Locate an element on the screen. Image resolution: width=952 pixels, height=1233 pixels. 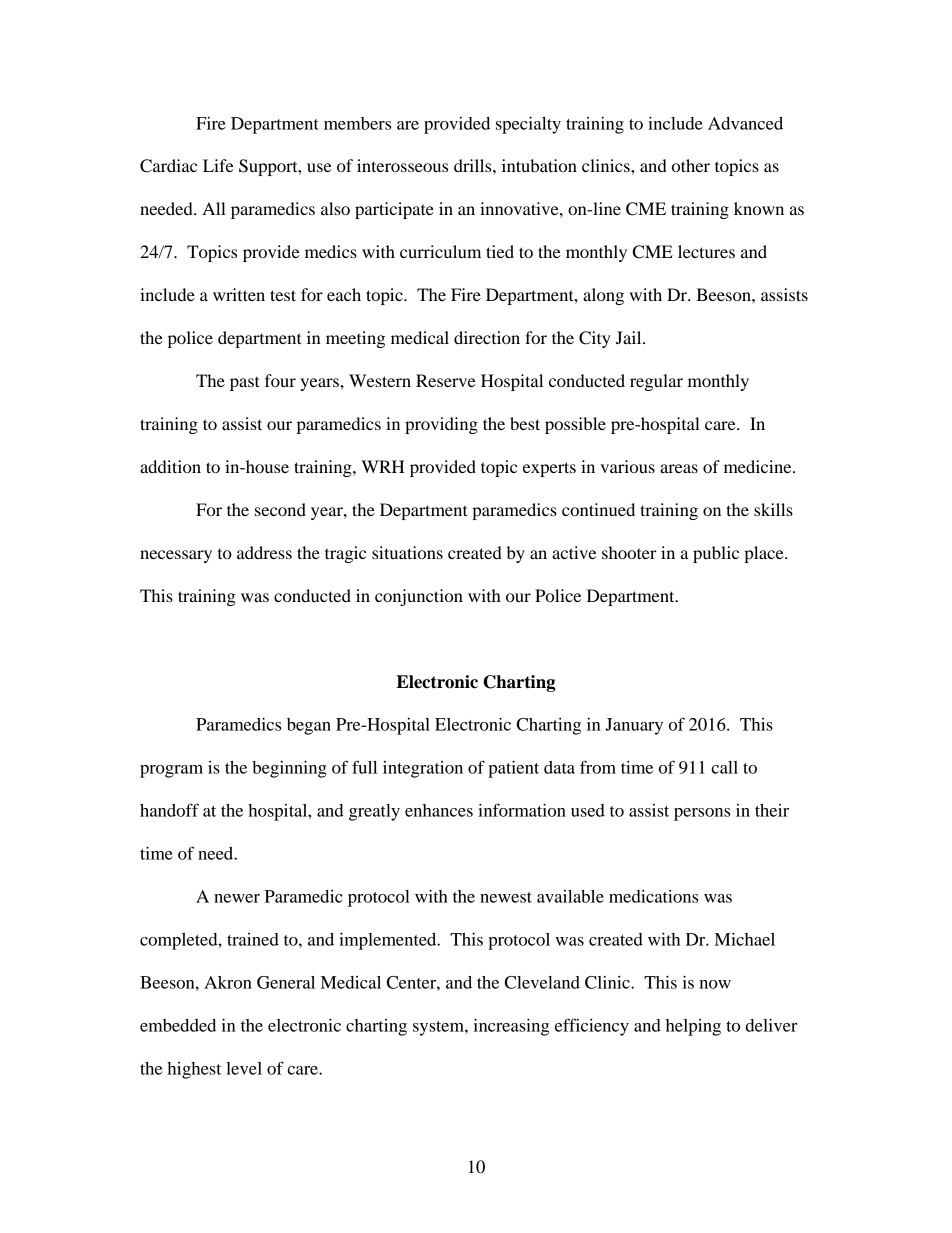
other is located at coordinates (691, 165).
